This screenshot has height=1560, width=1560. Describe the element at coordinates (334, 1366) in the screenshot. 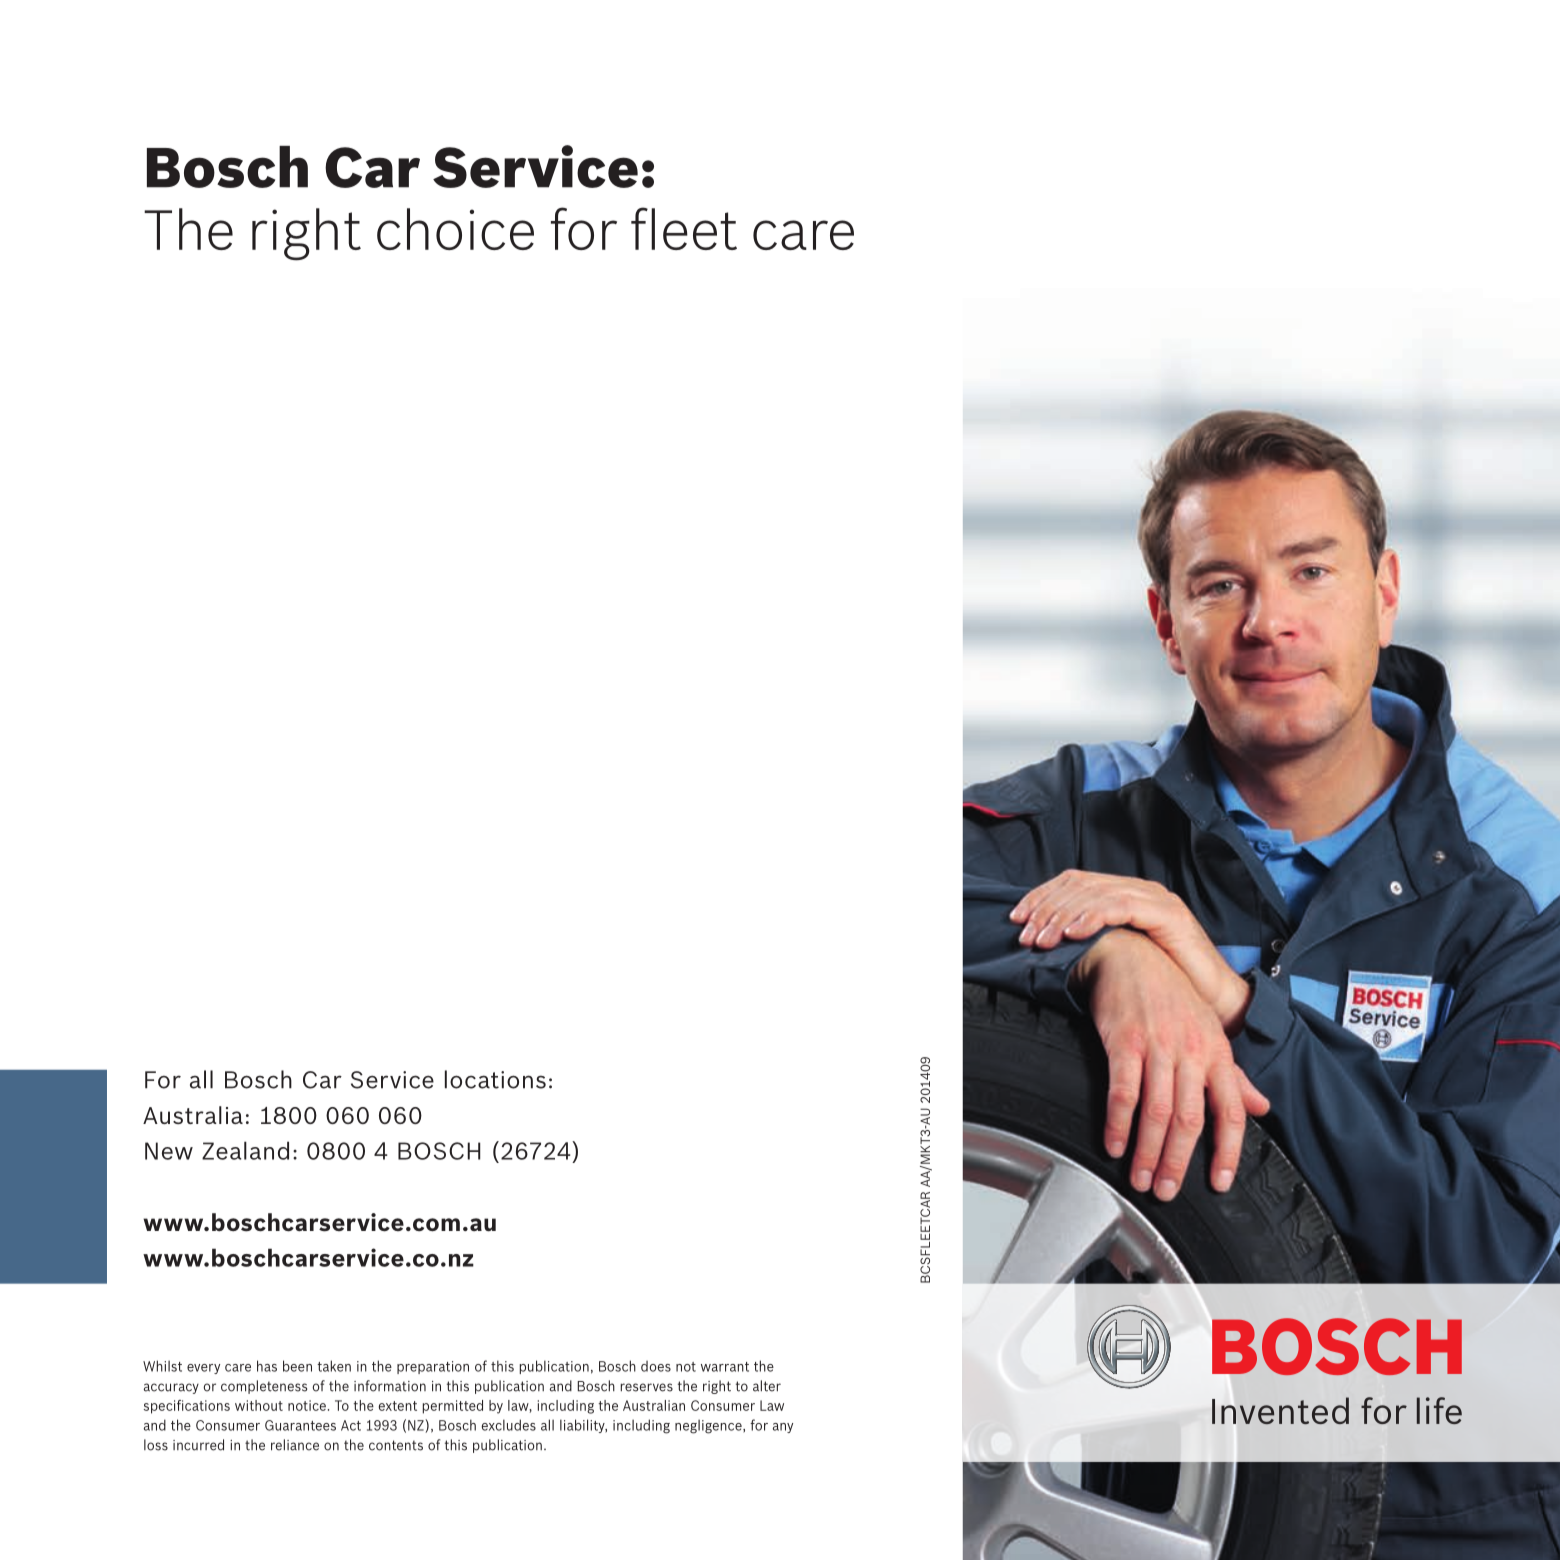

I see `taken` at that location.
